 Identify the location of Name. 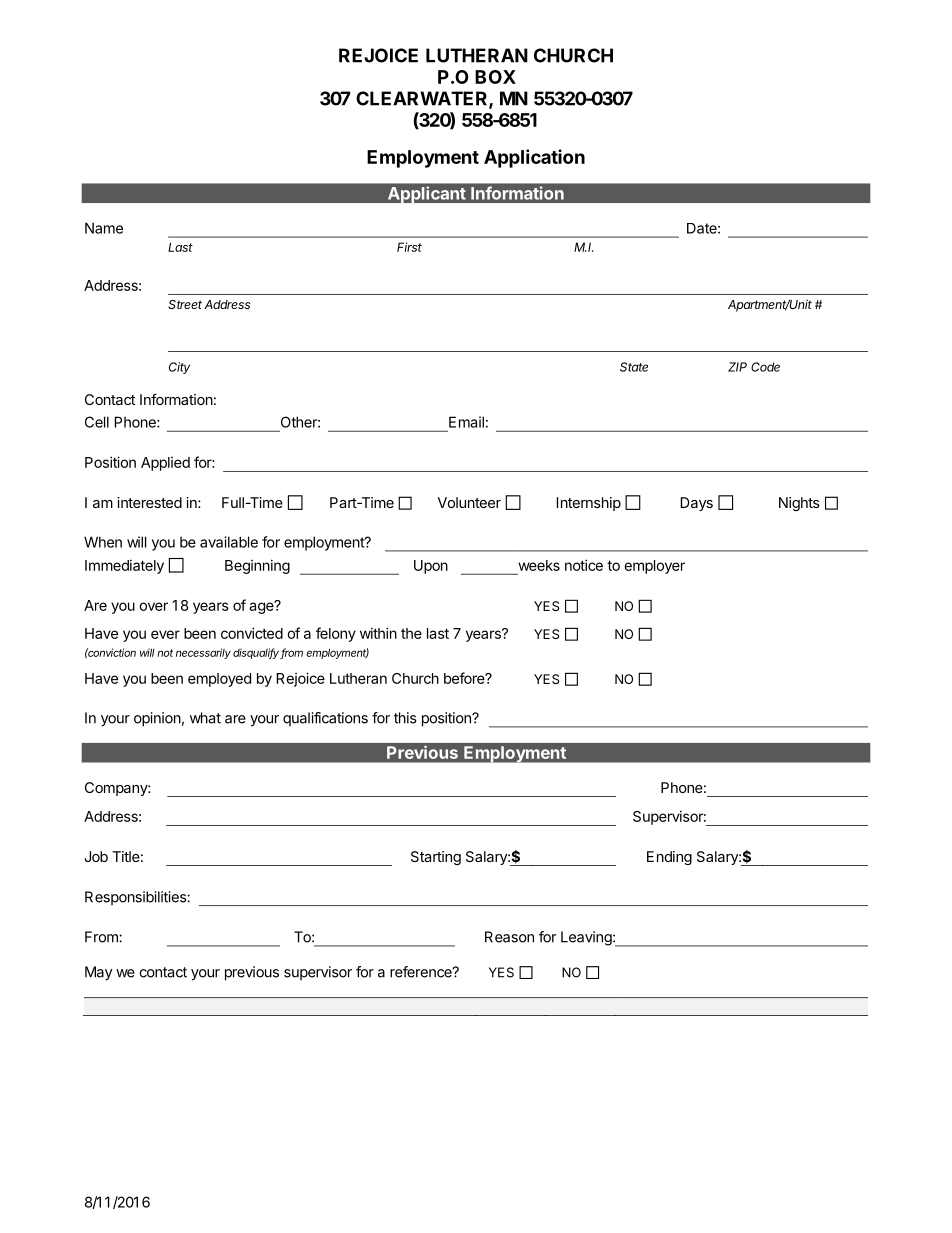
(104, 228).
